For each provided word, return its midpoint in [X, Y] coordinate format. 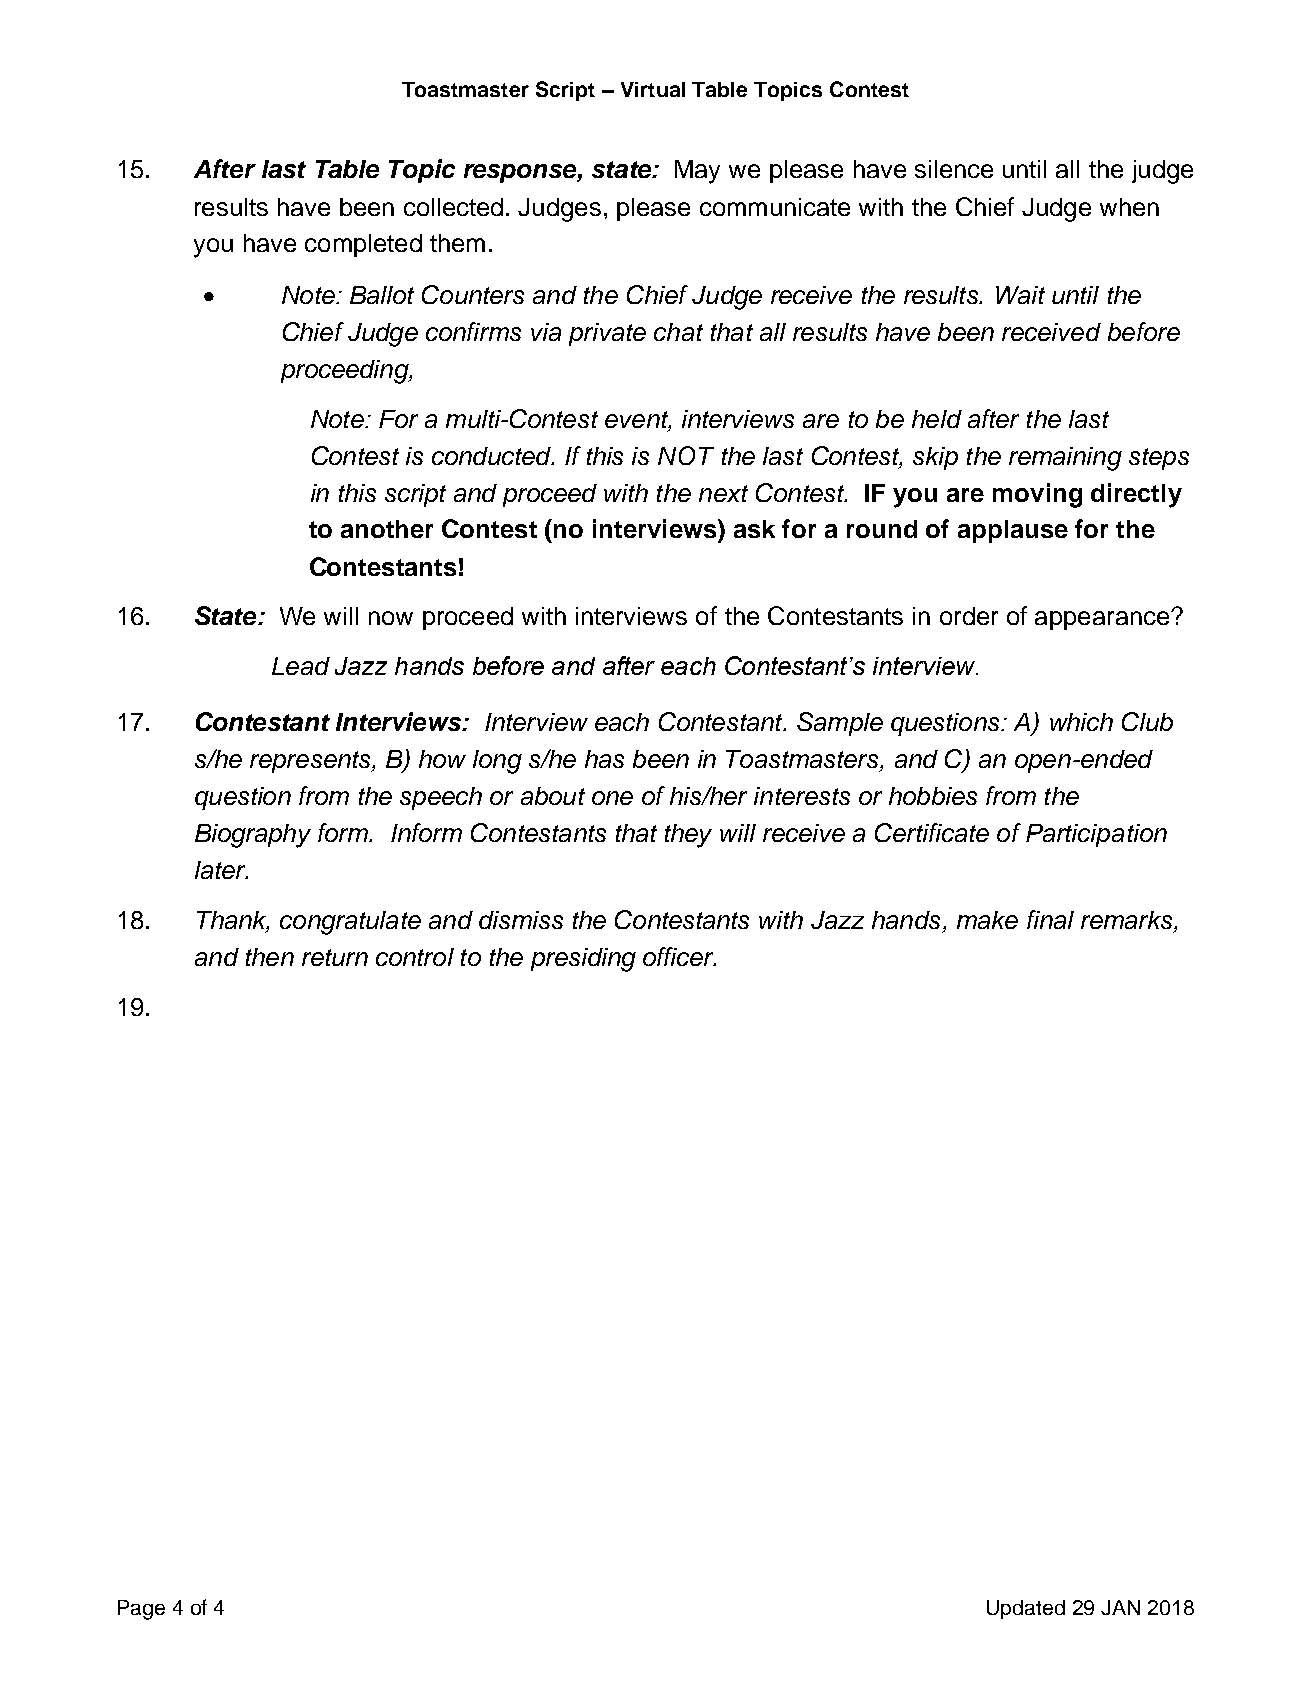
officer [679, 956]
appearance [1103, 620]
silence [954, 169]
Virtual [653, 89]
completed [363, 245]
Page [141, 1610]
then [270, 957]
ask [754, 529]
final [1050, 919]
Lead [301, 666]
